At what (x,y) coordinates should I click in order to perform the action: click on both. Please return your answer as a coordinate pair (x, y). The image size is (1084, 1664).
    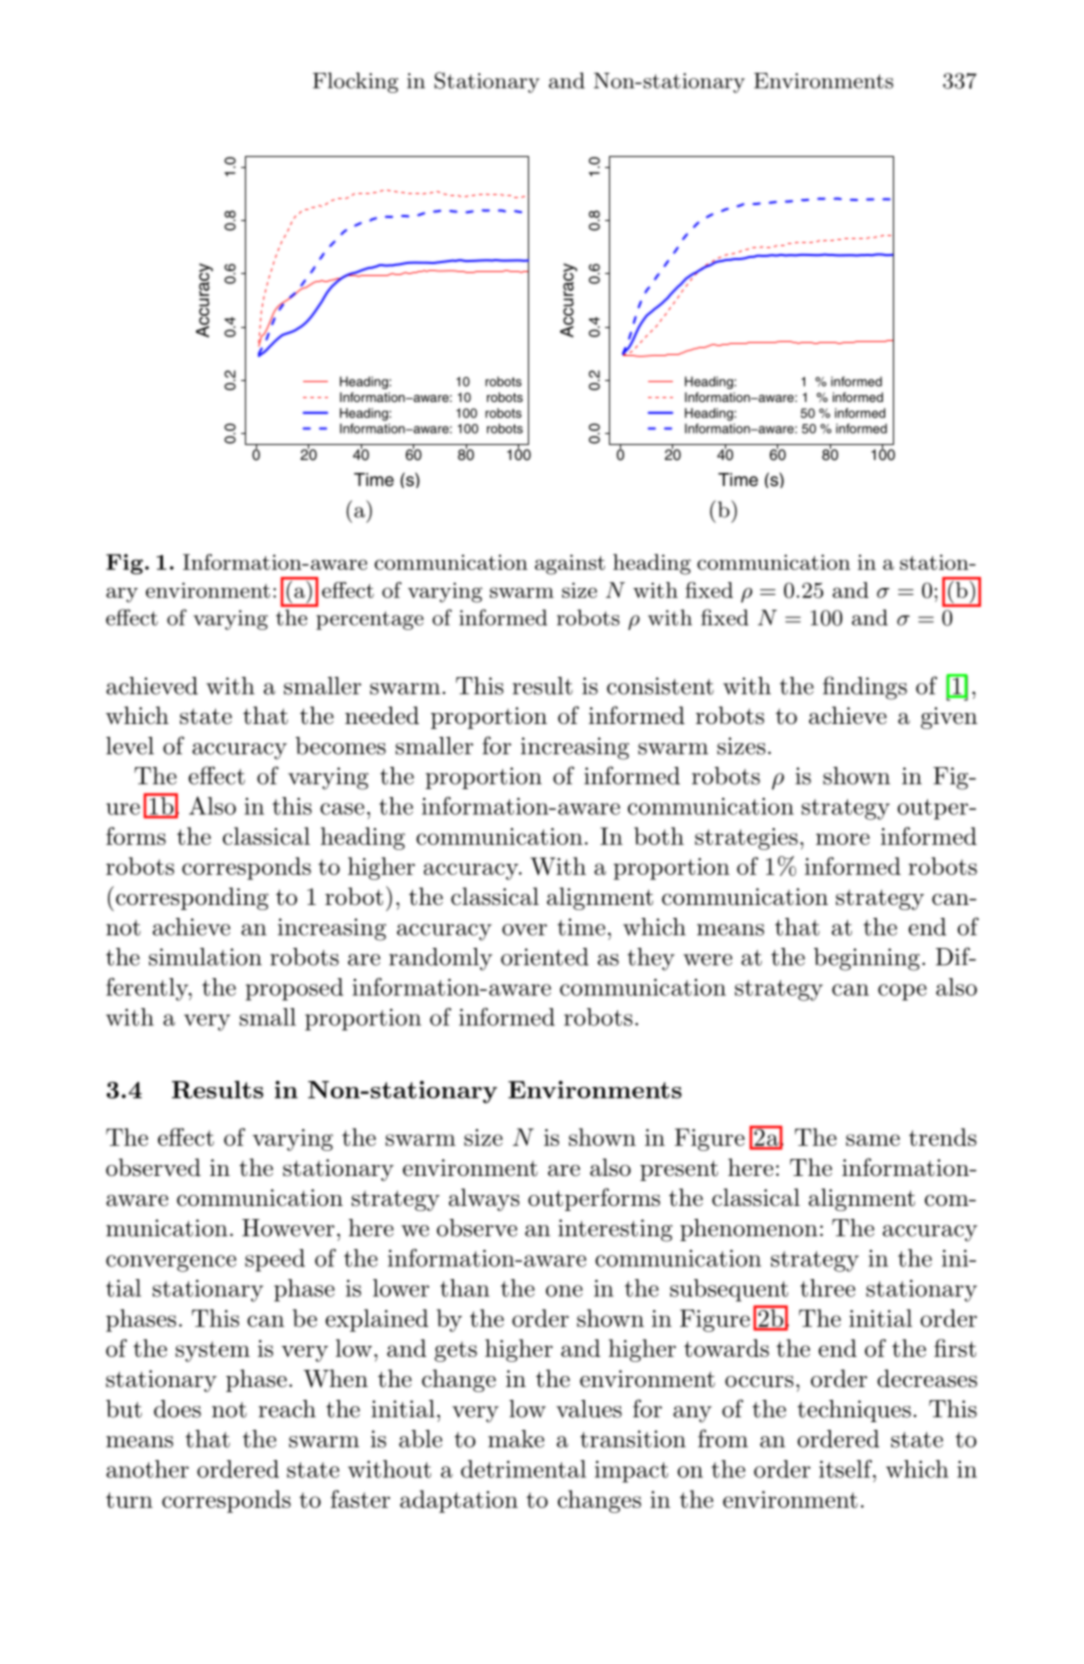
    Looking at the image, I should click on (659, 836).
